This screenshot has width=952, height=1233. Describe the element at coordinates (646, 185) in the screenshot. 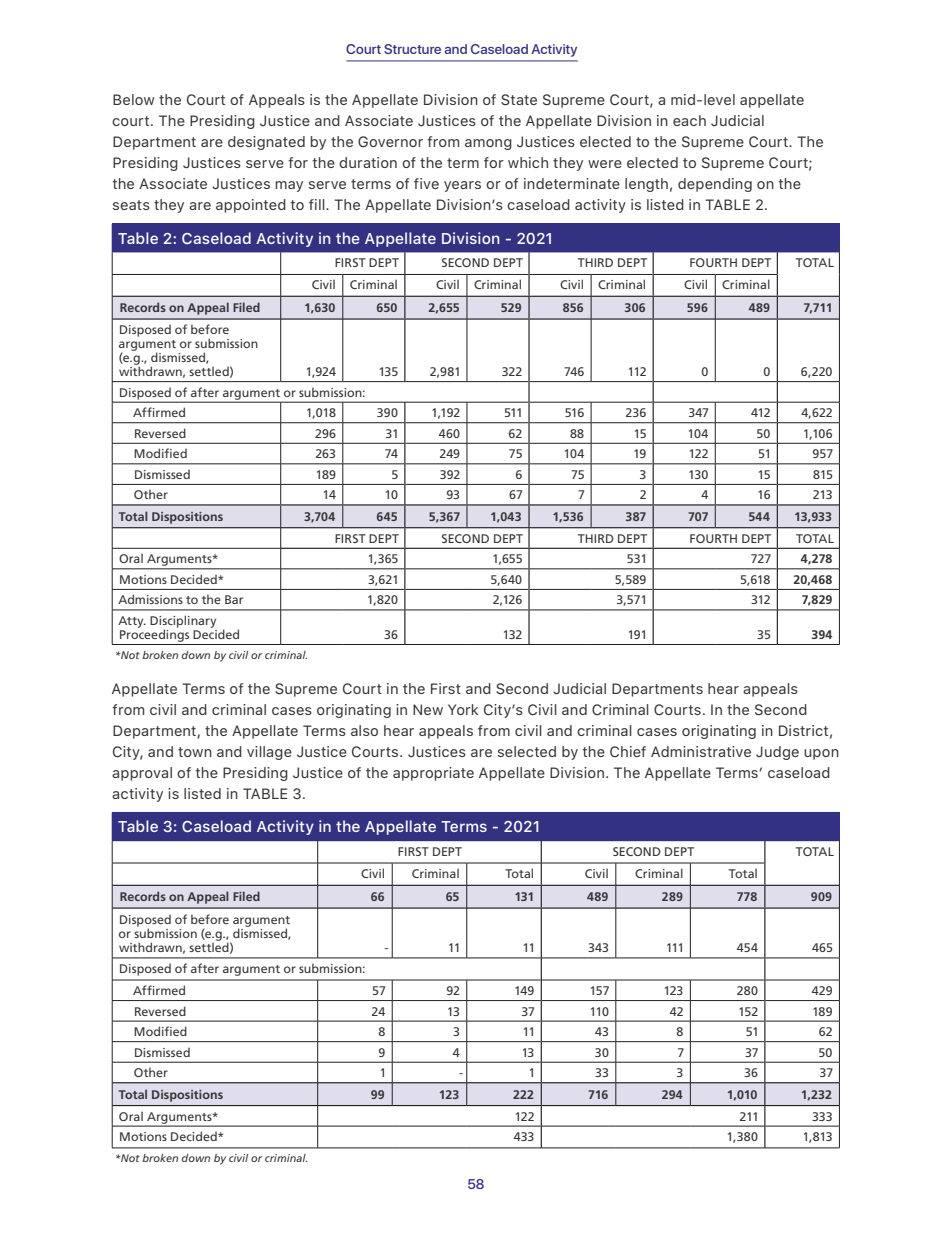

I see `length` at that location.
